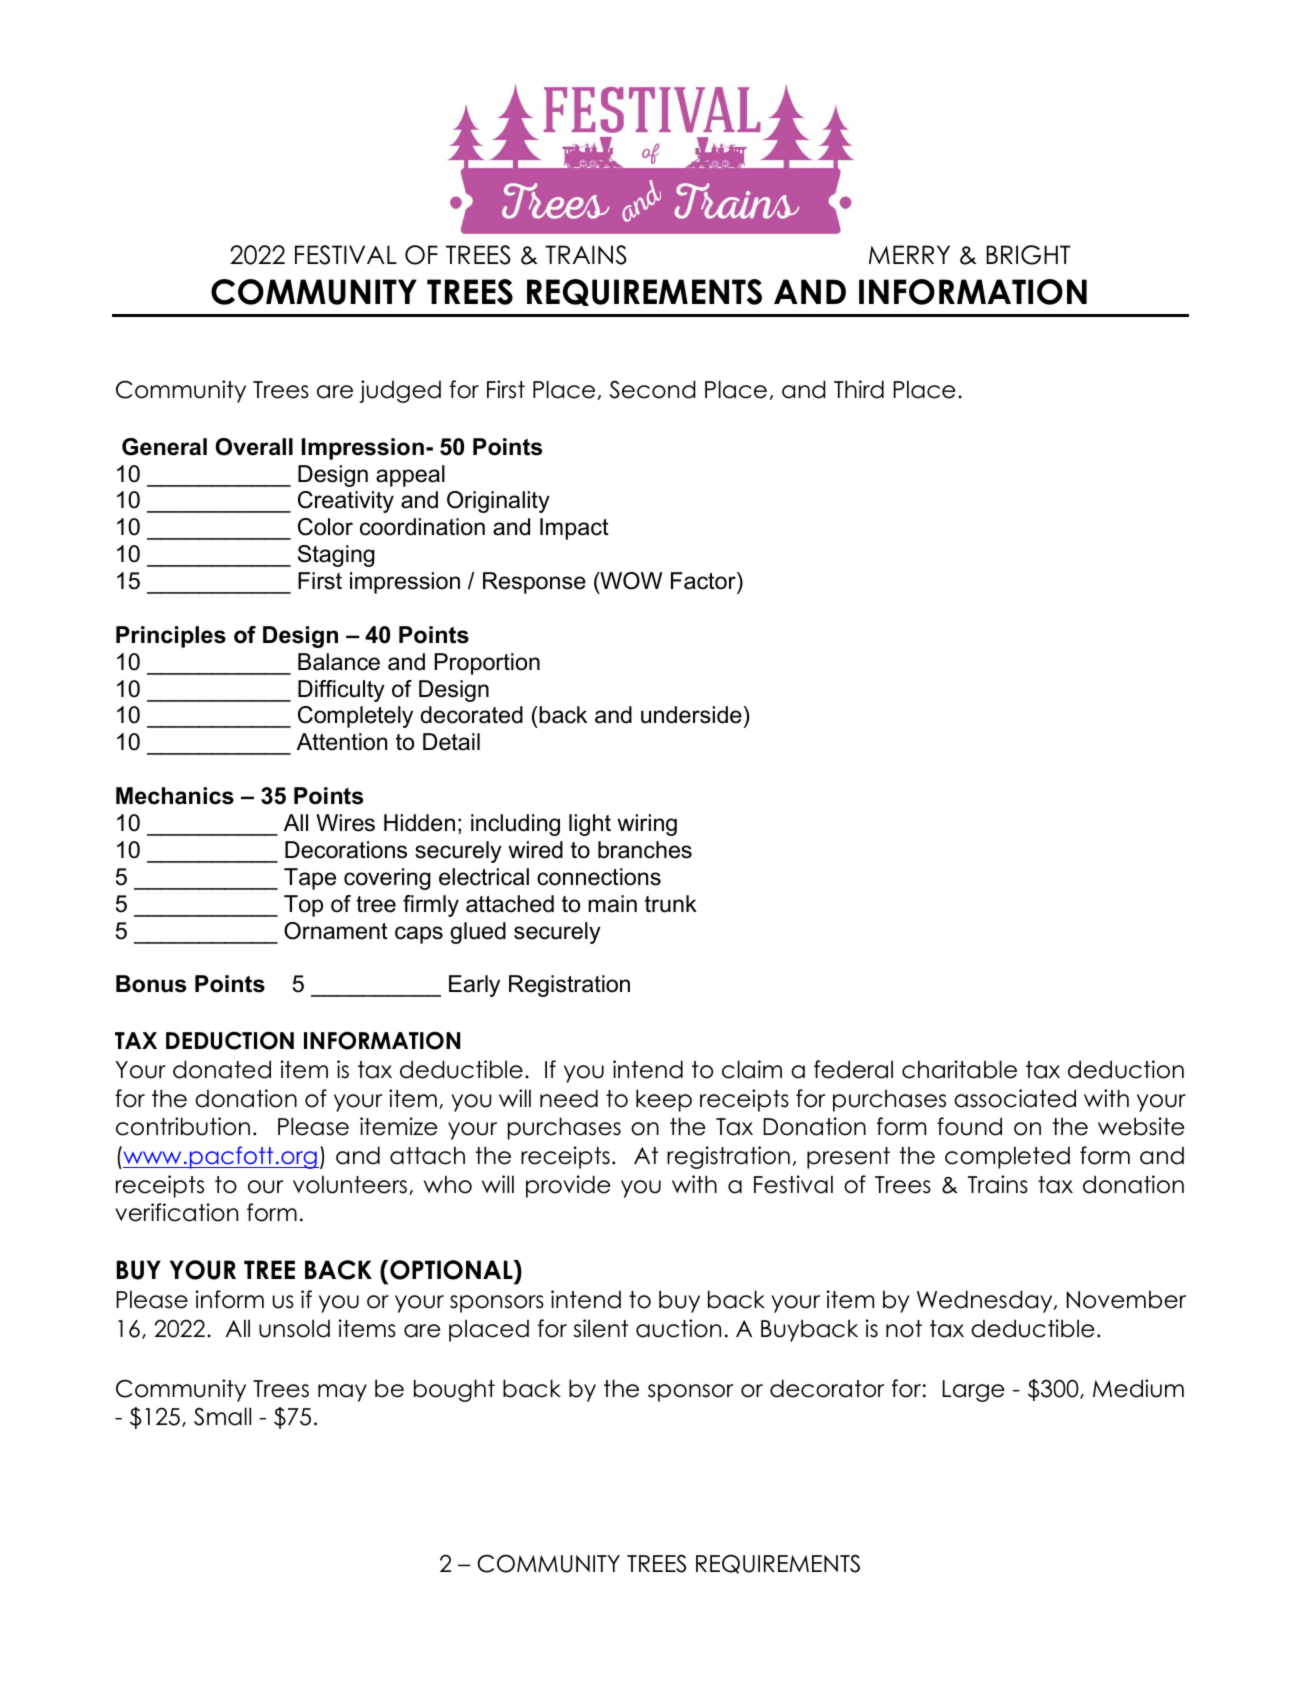  Describe the element at coordinates (647, 825) in the page. I see `wiring` at that location.
